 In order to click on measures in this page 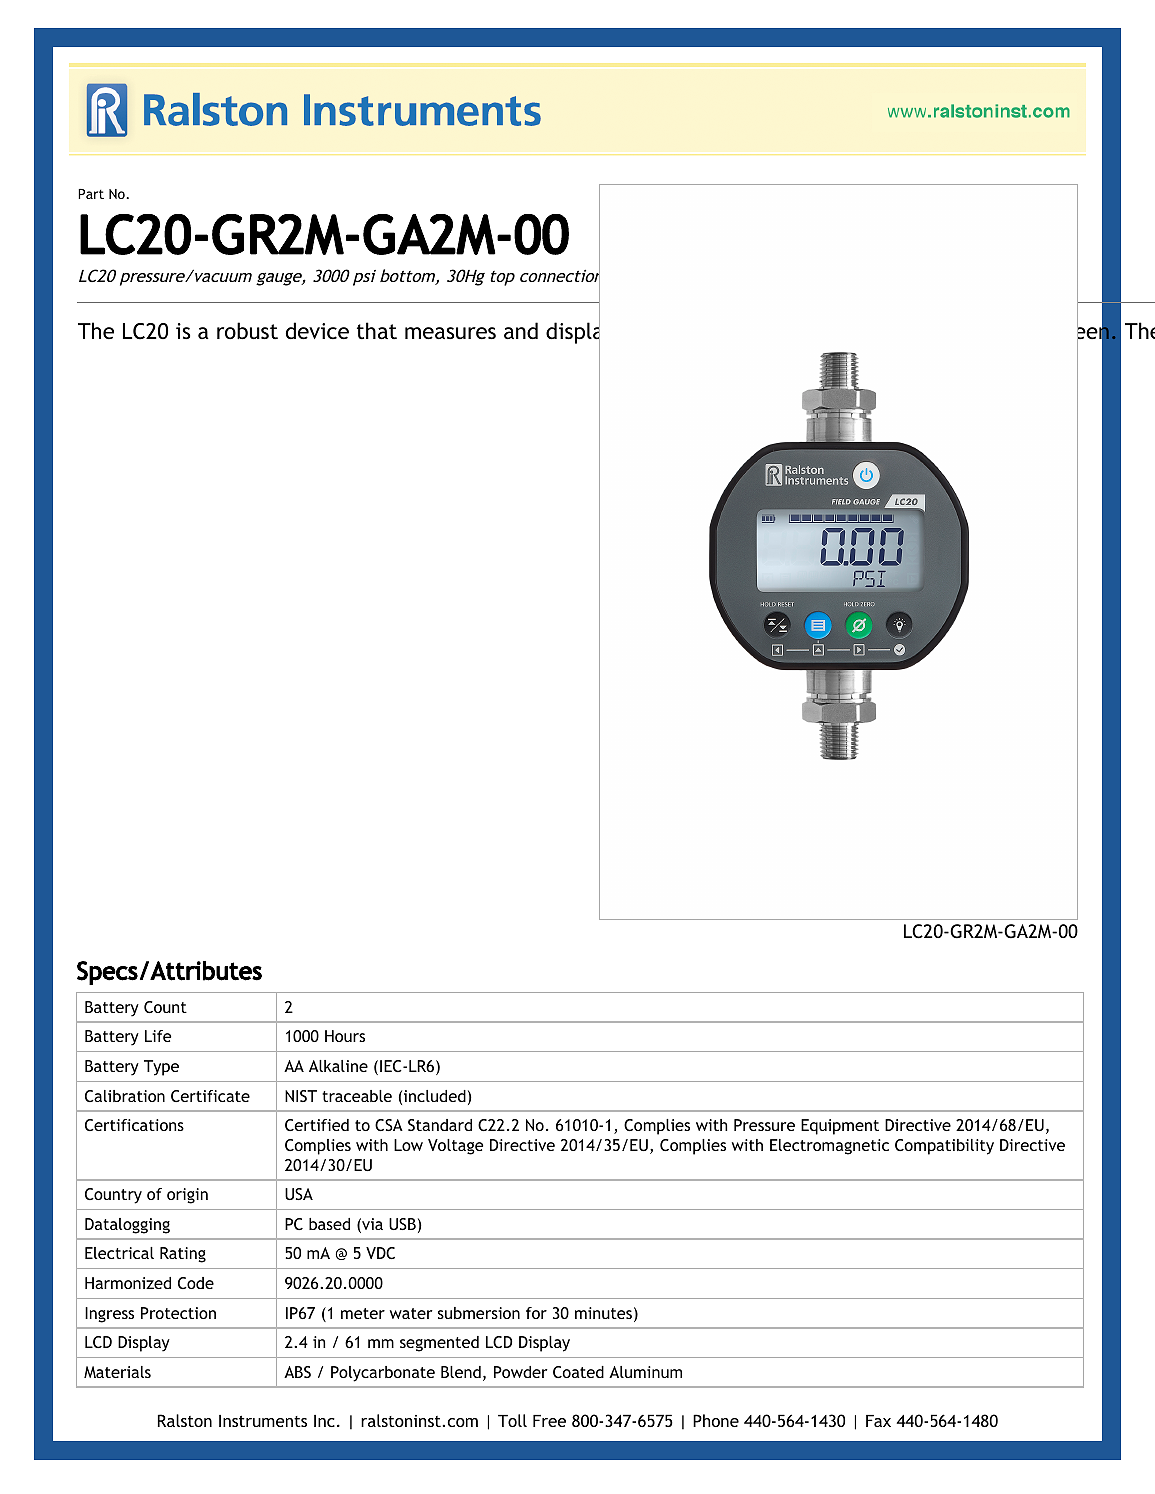, I will do `click(450, 333)`.
